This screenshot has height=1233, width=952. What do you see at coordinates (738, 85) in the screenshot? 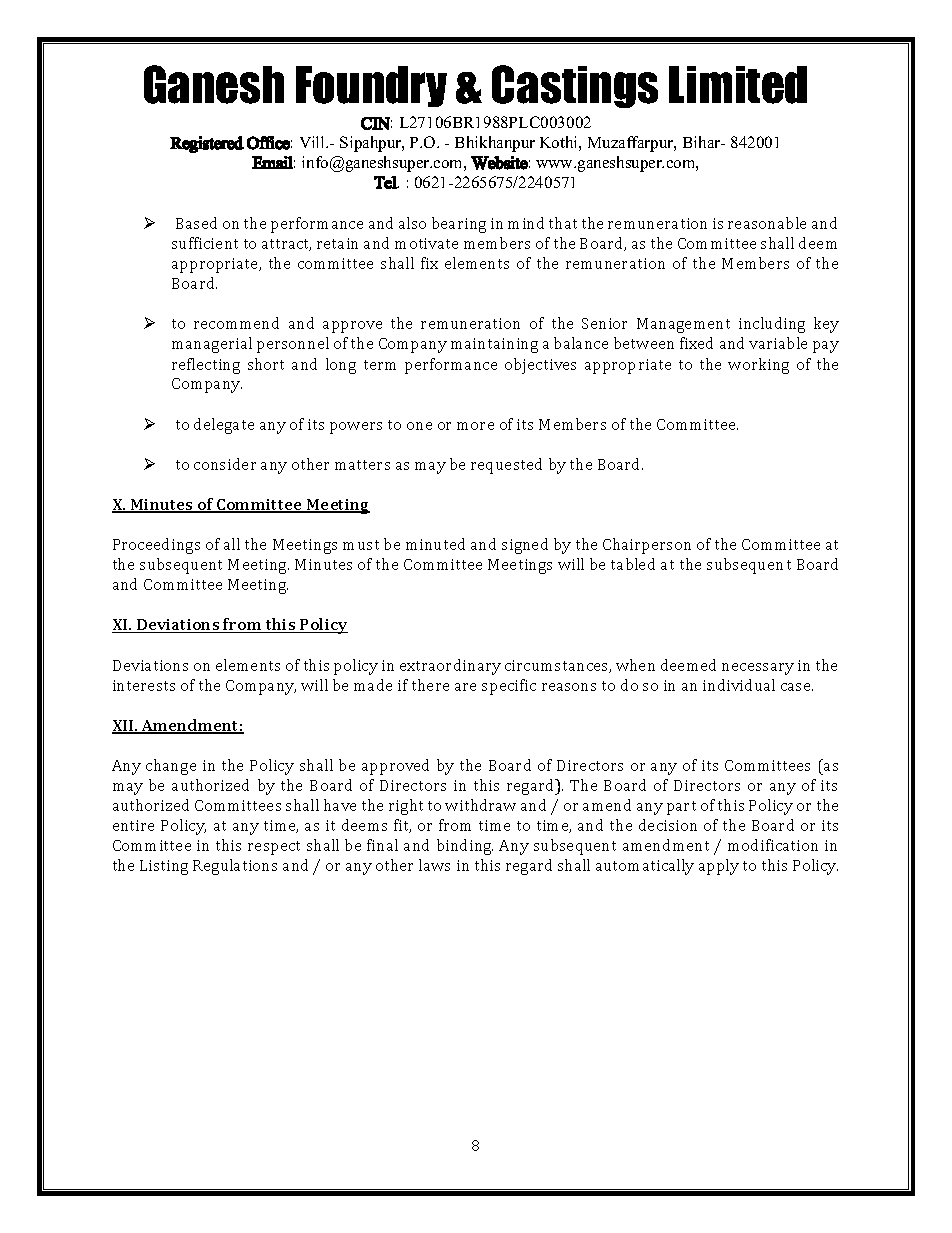
I see `Limited` at bounding box center [738, 85].
